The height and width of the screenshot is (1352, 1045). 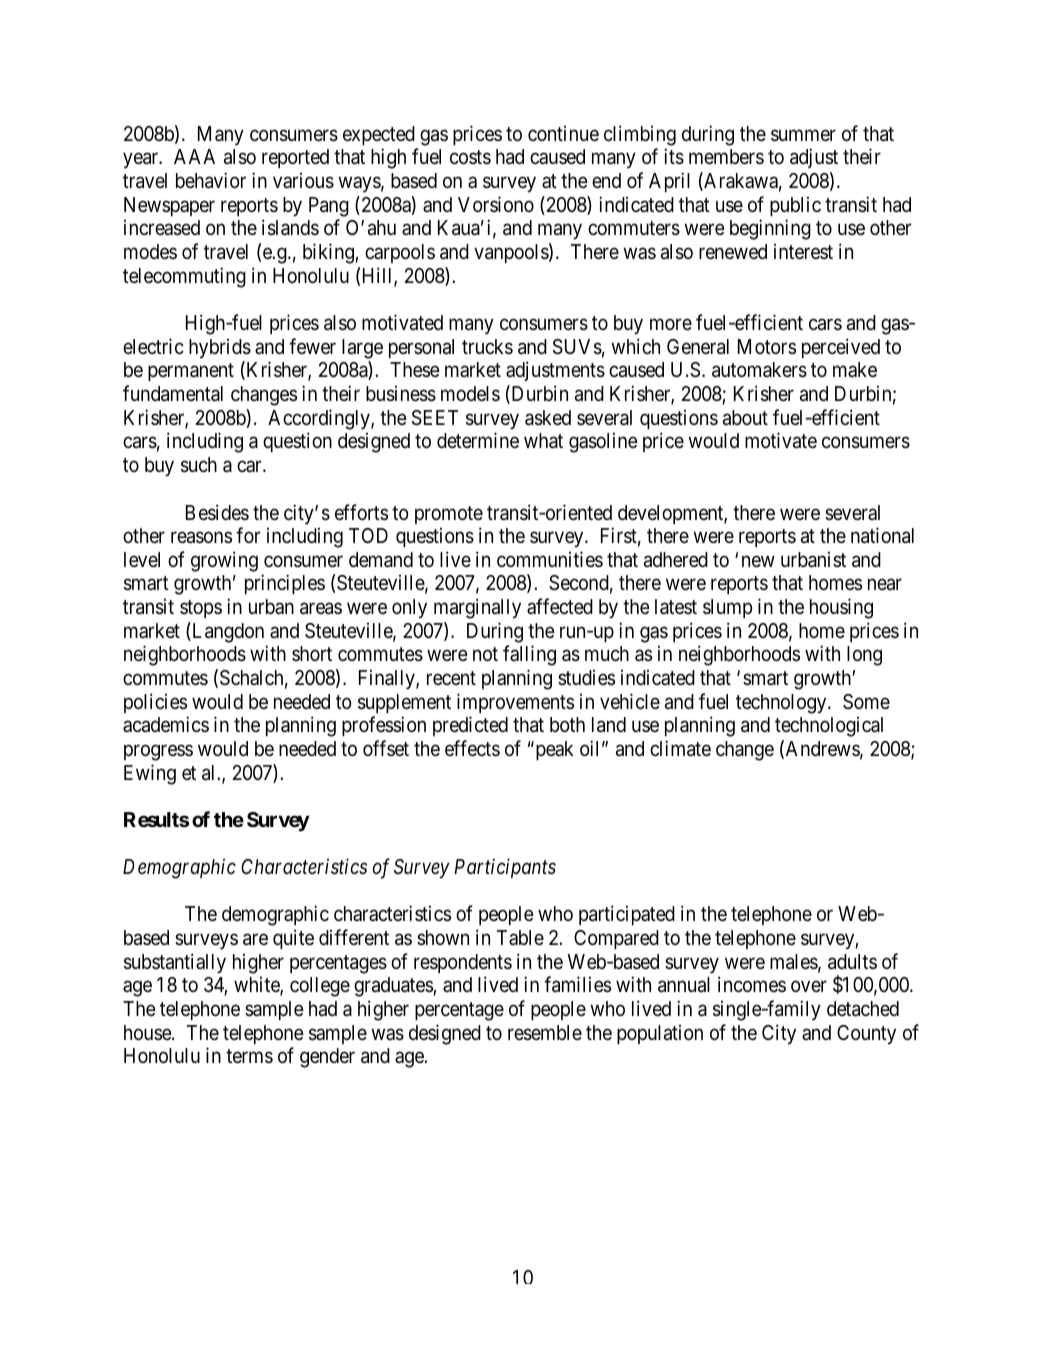 I want to click on Besides, so click(x=217, y=512).
